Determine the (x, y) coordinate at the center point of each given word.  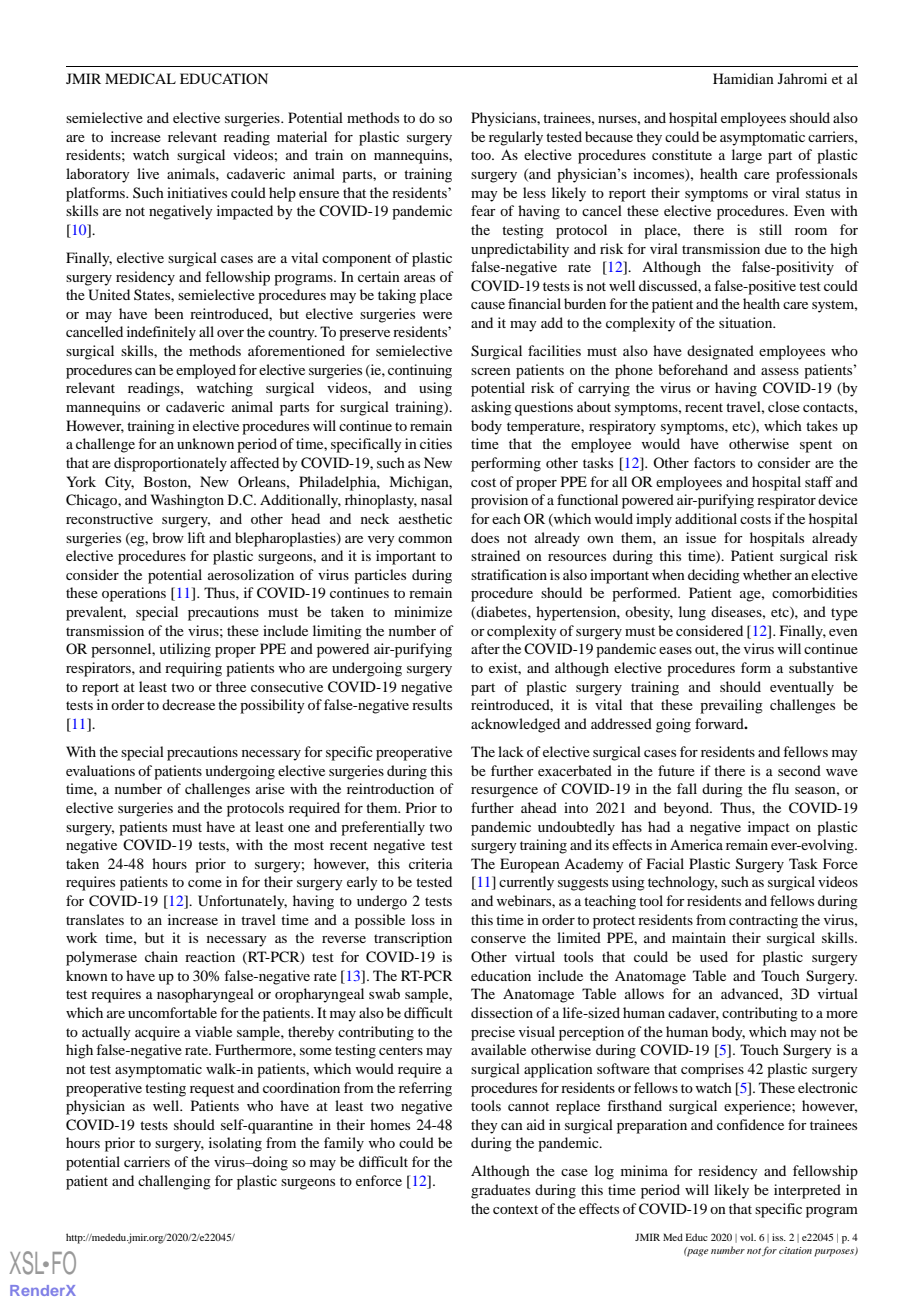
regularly (516, 138)
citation (795, 1250)
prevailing (731, 706)
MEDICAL (140, 79)
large (747, 156)
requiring (193, 669)
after (485, 648)
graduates (500, 1191)
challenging (174, 1182)
